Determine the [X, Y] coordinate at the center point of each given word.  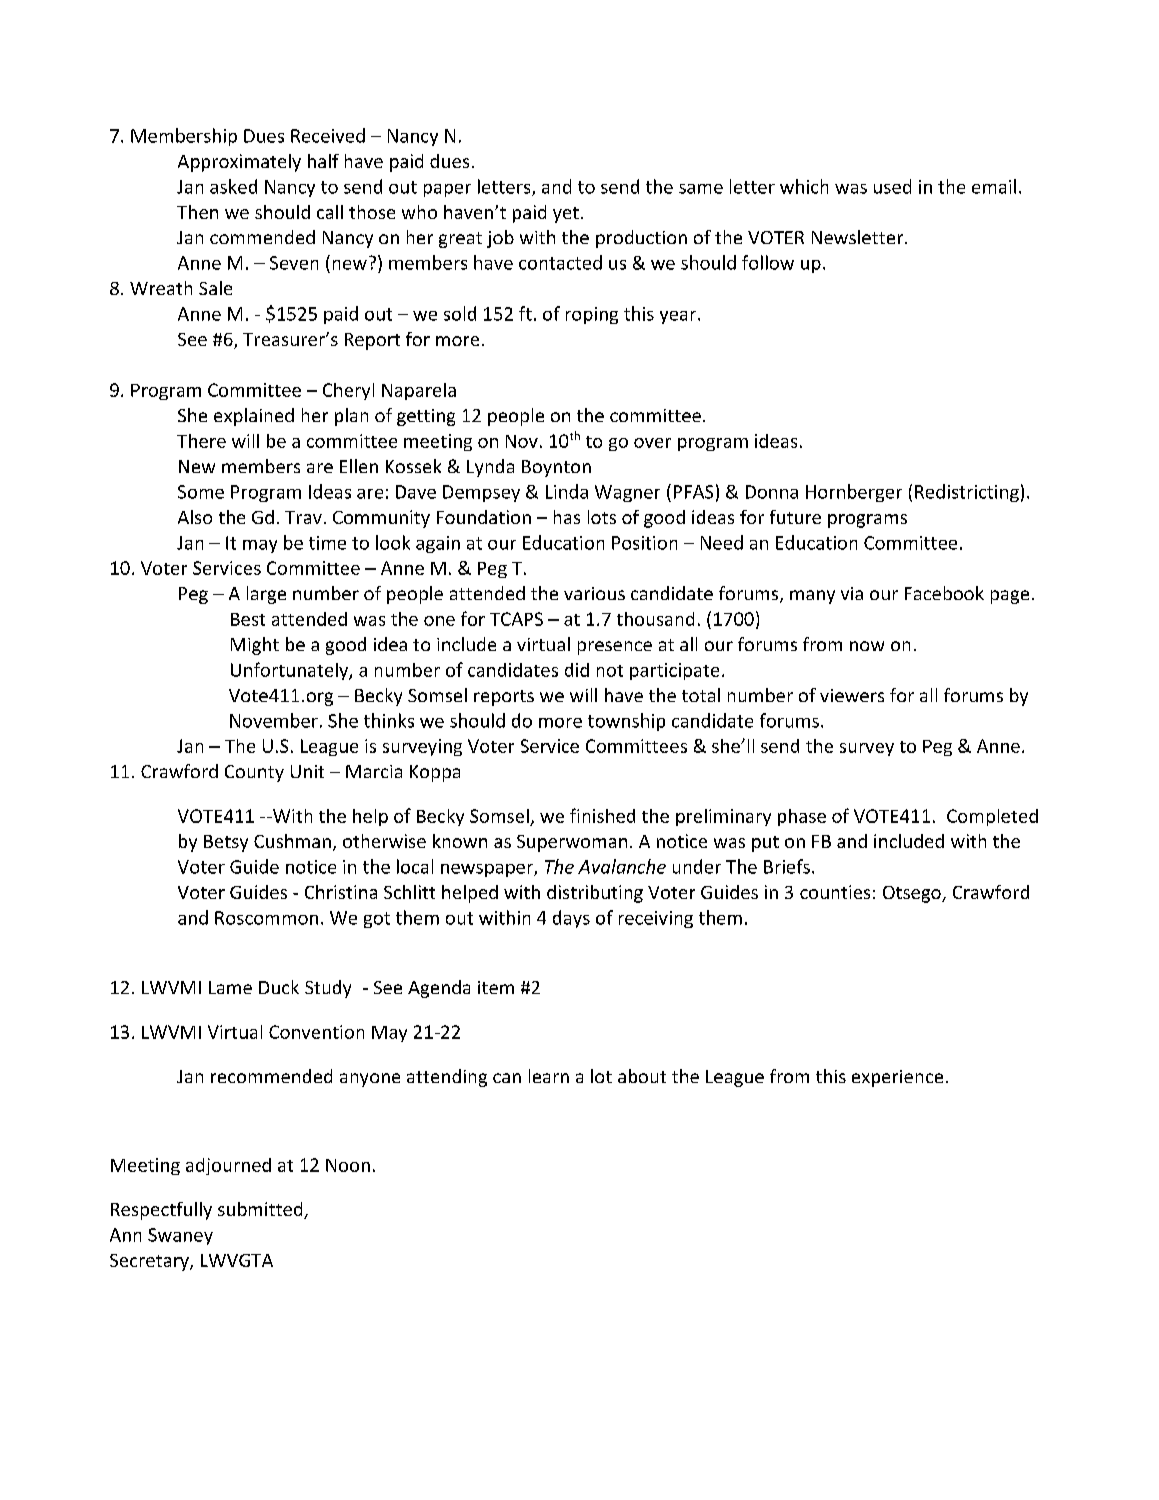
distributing [595, 894]
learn [549, 1076]
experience [897, 1078]
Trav [303, 517]
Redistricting [967, 493]
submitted [261, 1210]
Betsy [226, 843]
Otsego [913, 894]
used [892, 186]
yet [566, 215]
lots [602, 517]
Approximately [239, 163]
